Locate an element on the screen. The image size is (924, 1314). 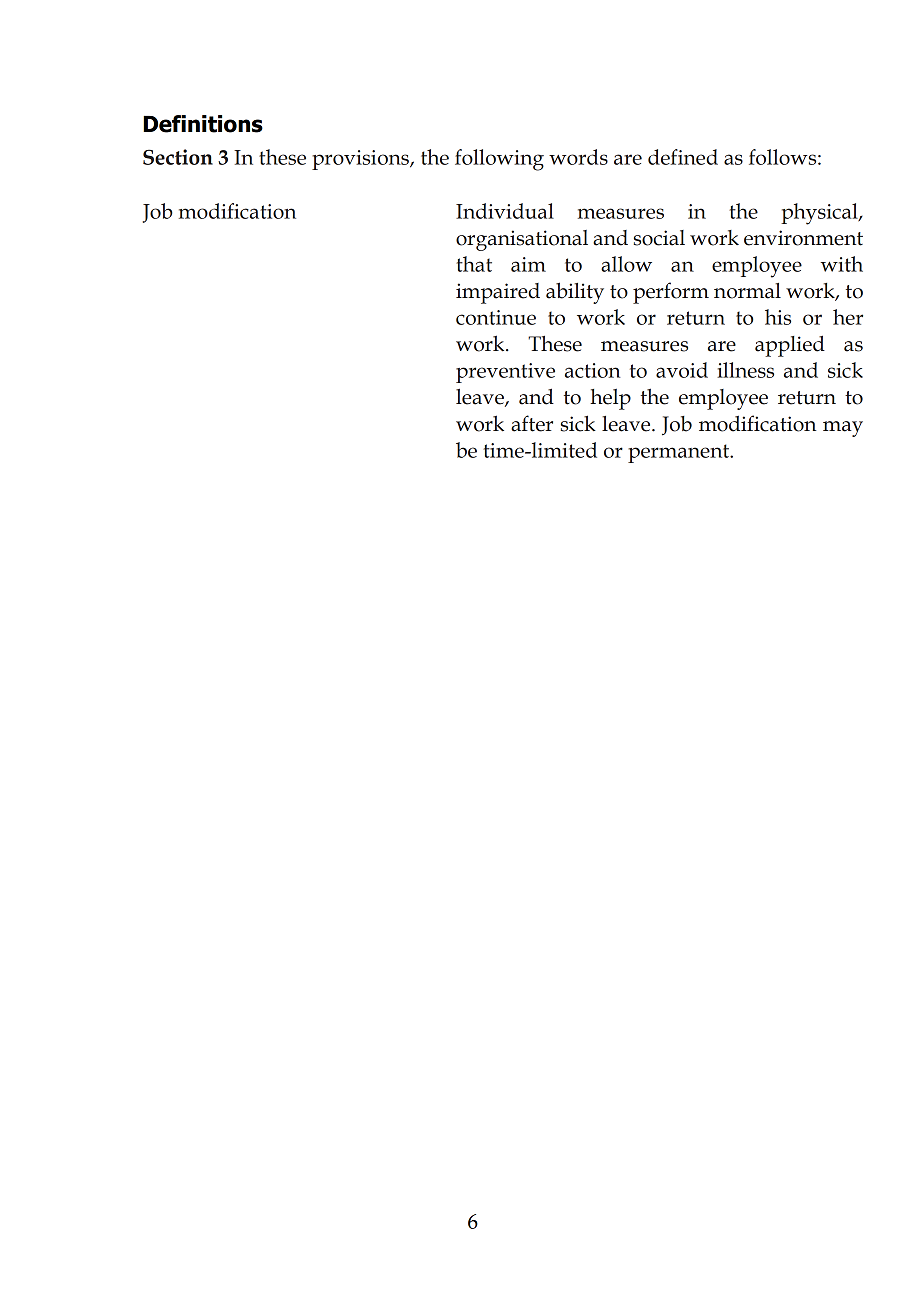
defined is located at coordinates (683, 157).
